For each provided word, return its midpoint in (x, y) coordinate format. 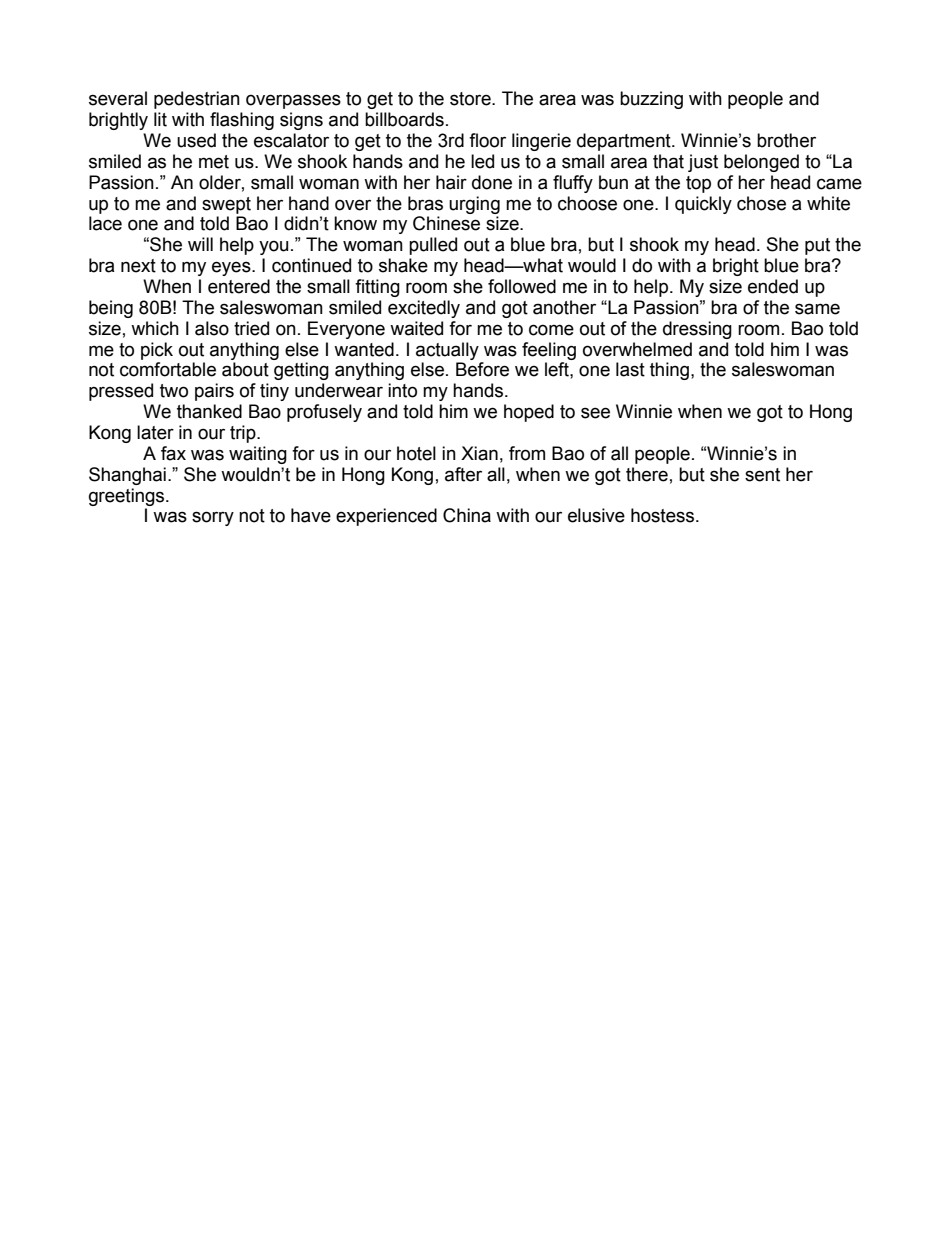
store (471, 99)
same (817, 309)
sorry (213, 518)
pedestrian (197, 100)
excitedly (424, 309)
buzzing (651, 100)
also (212, 328)
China (467, 515)
